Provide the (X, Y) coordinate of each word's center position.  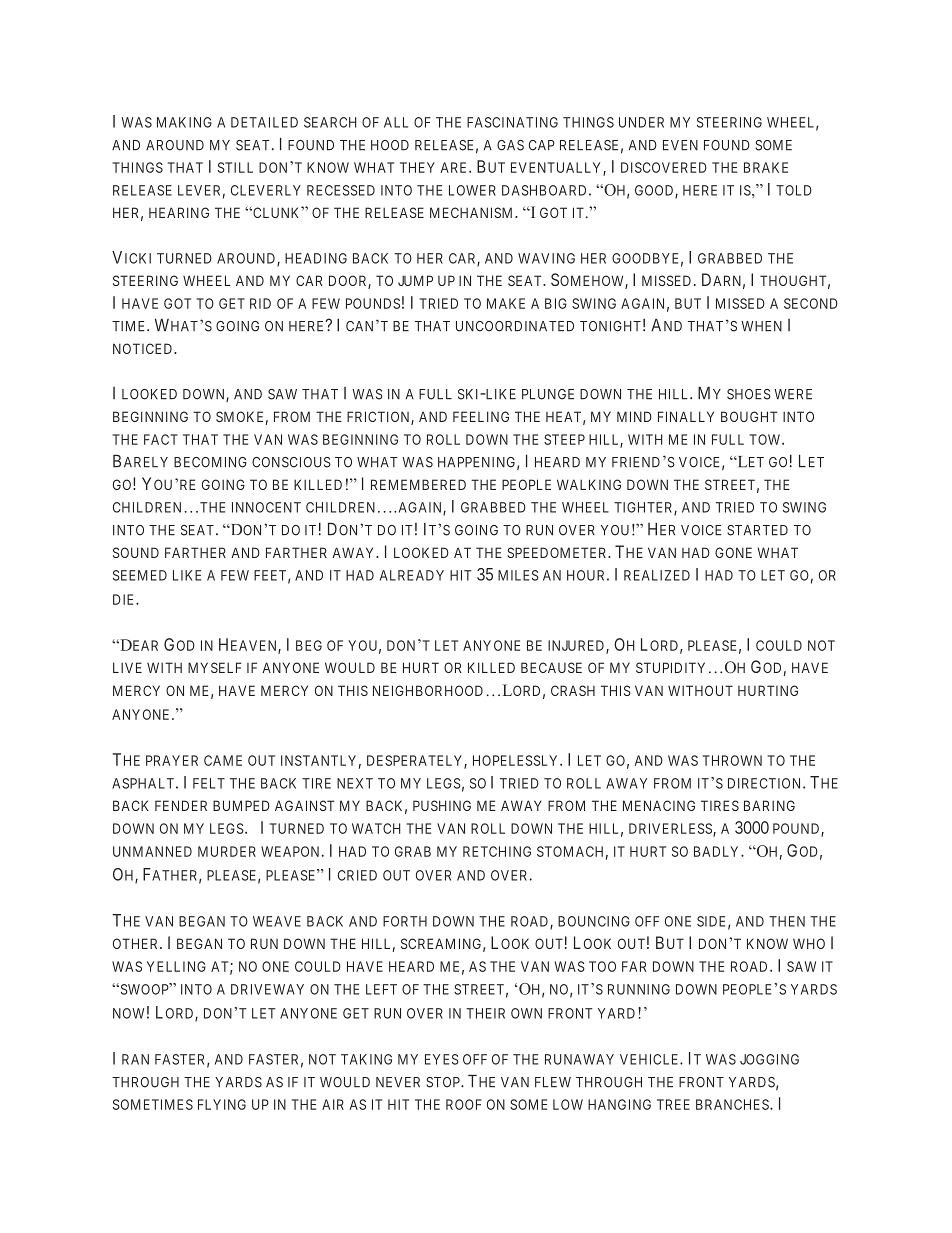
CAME (223, 760)
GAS (510, 145)
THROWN (732, 760)
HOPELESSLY (517, 760)
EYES (442, 1059)
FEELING (481, 416)
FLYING (222, 1104)
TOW (766, 439)
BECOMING (210, 462)
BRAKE (766, 167)
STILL (235, 167)
